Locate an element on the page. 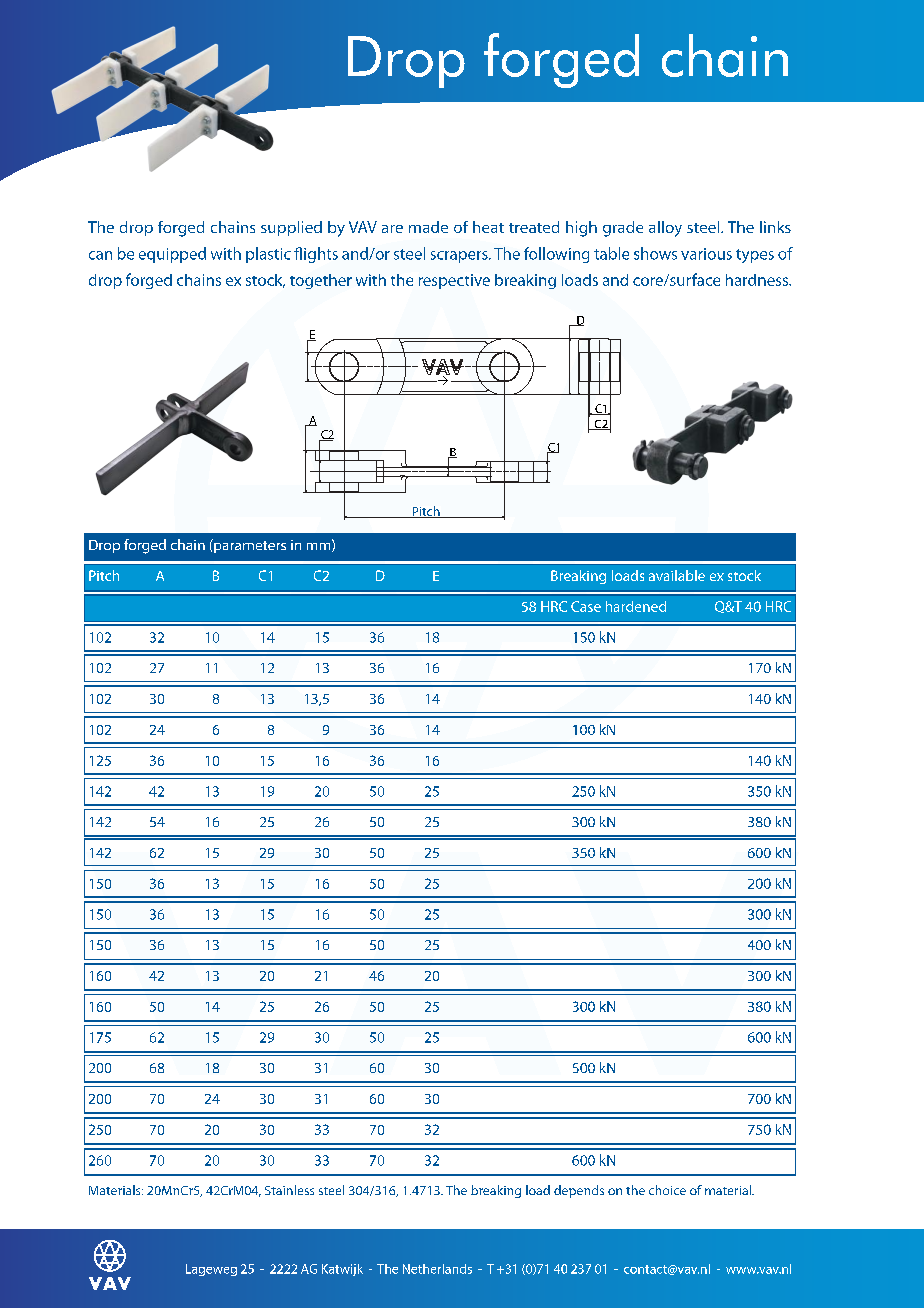 This document has width=924, height=1308. available is located at coordinates (677, 575).
